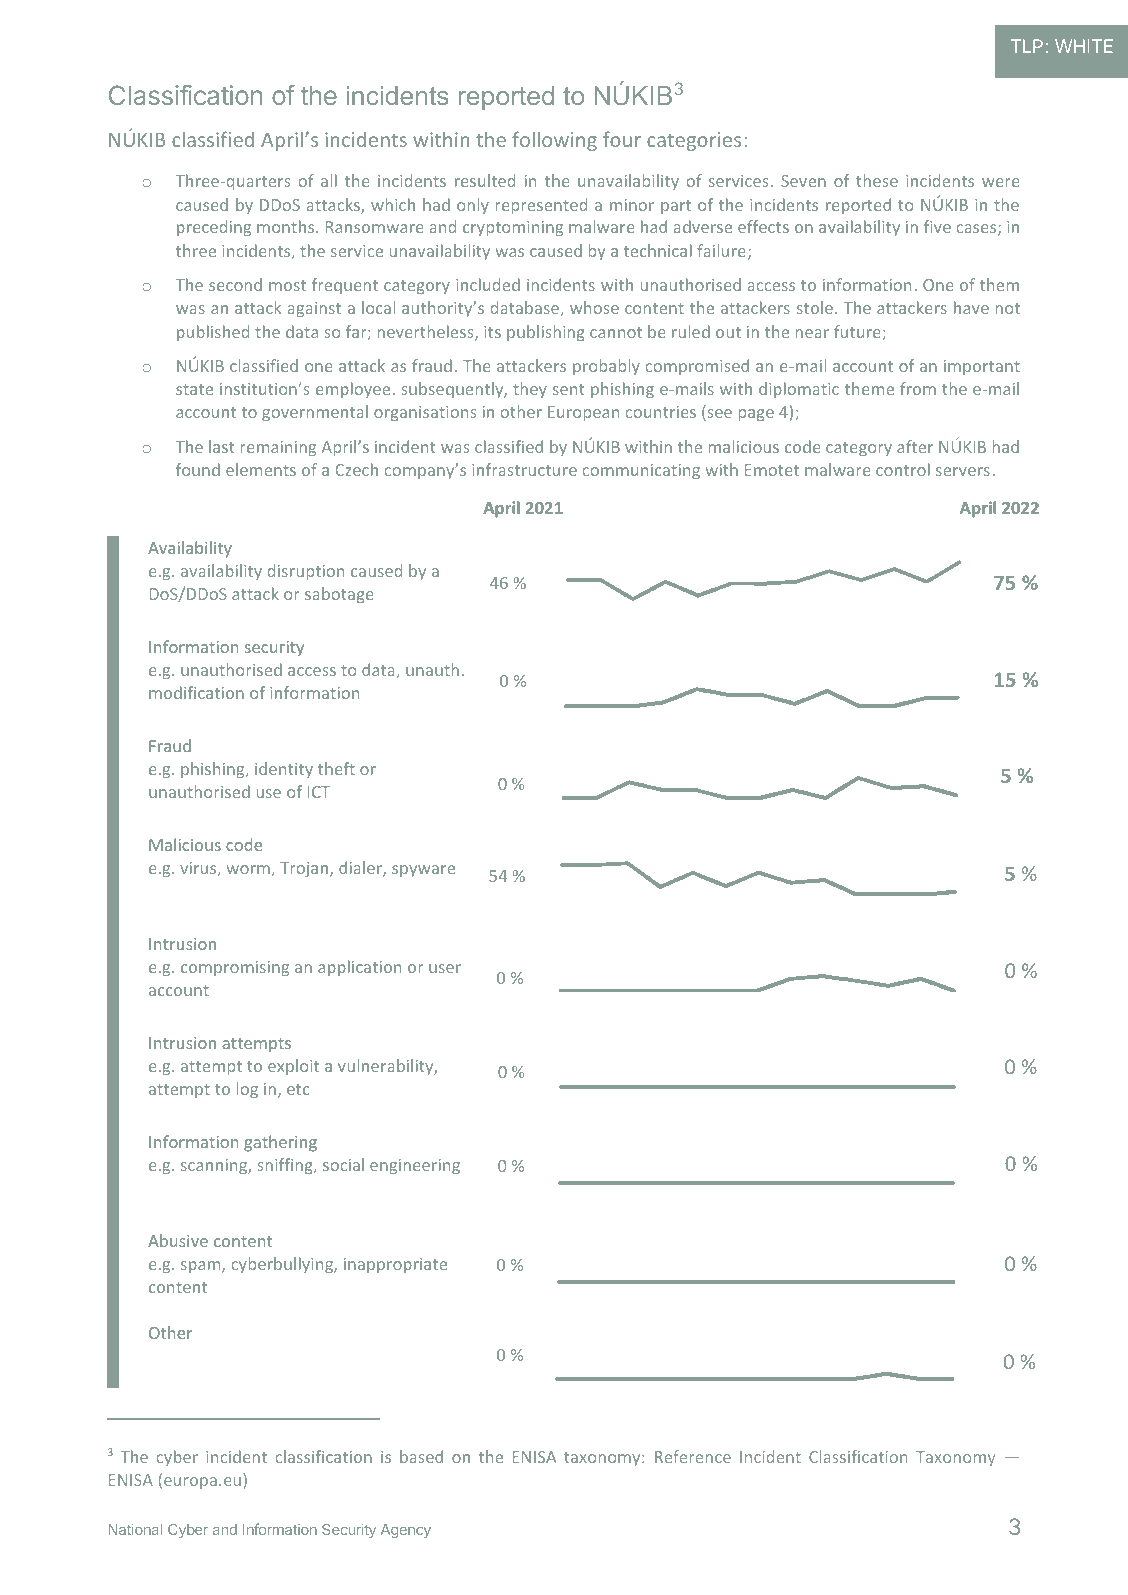  Describe the element at coordinates (329, 180) in the screenshot. I see `all` at that location.
